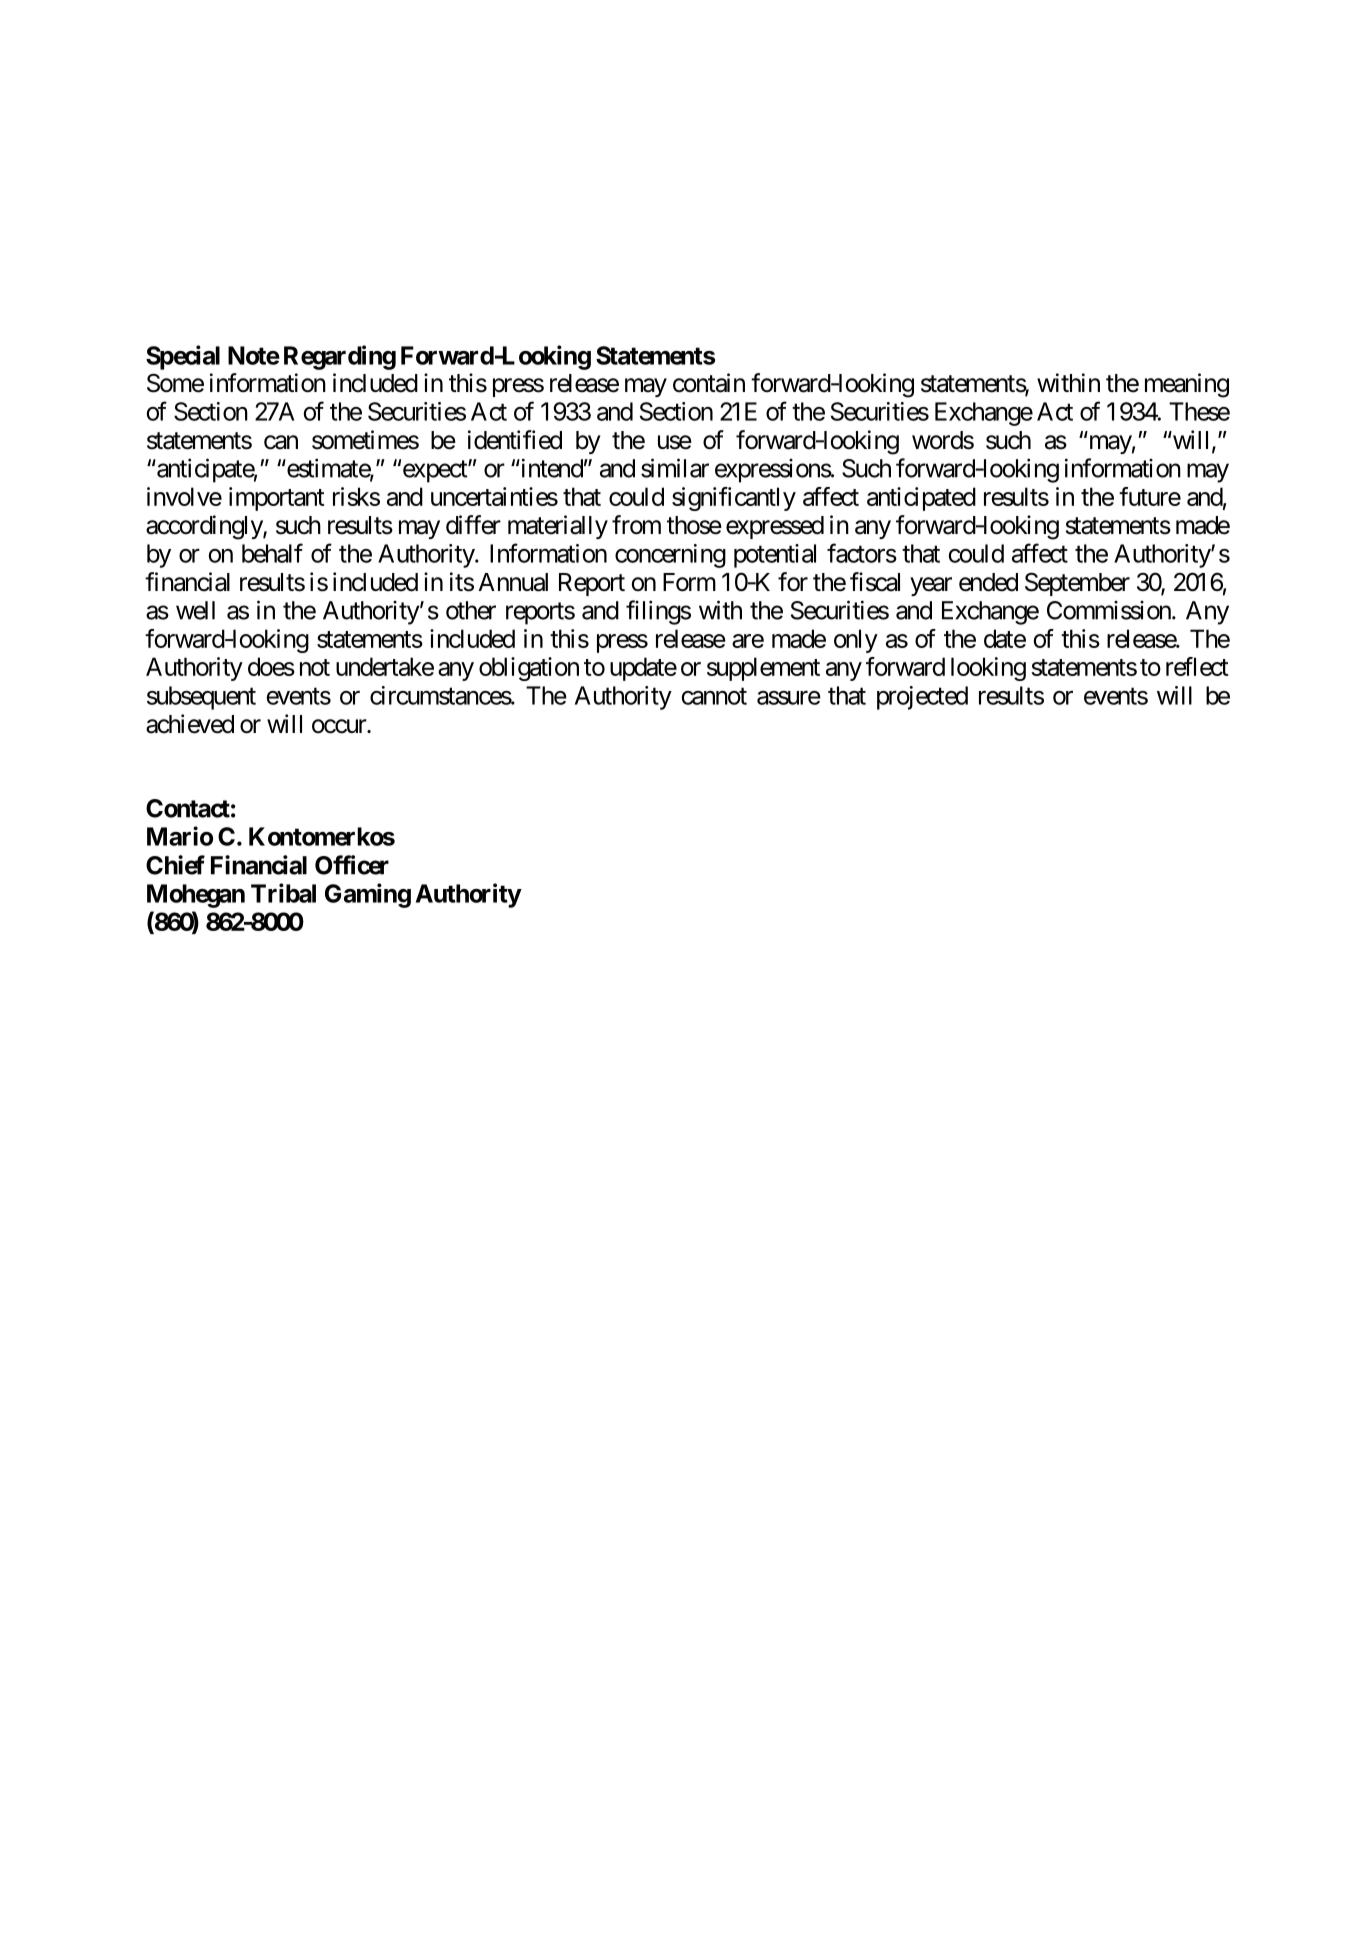 The width and height of the screenshot is (1372, 1942). Describe the element at coordinates (283, 893) in the screenshot. I see `Tribal` at that location.
